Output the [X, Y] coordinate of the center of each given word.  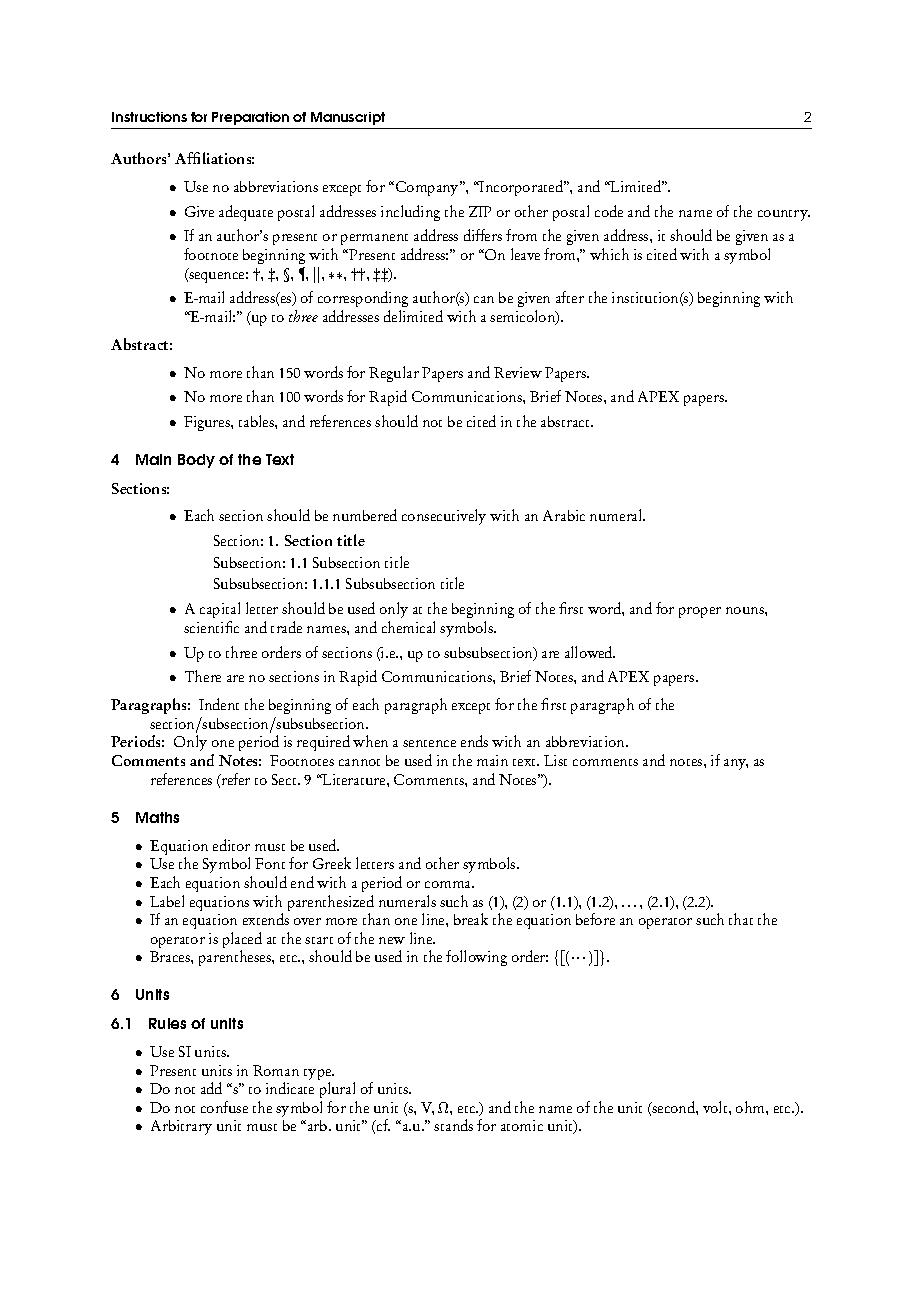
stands [453, 1125]
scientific [211, 627]
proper [700, 612]
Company [428, 188]
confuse [224, 1107]
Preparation [250, 118]
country [784, 215]
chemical [408, 627]
